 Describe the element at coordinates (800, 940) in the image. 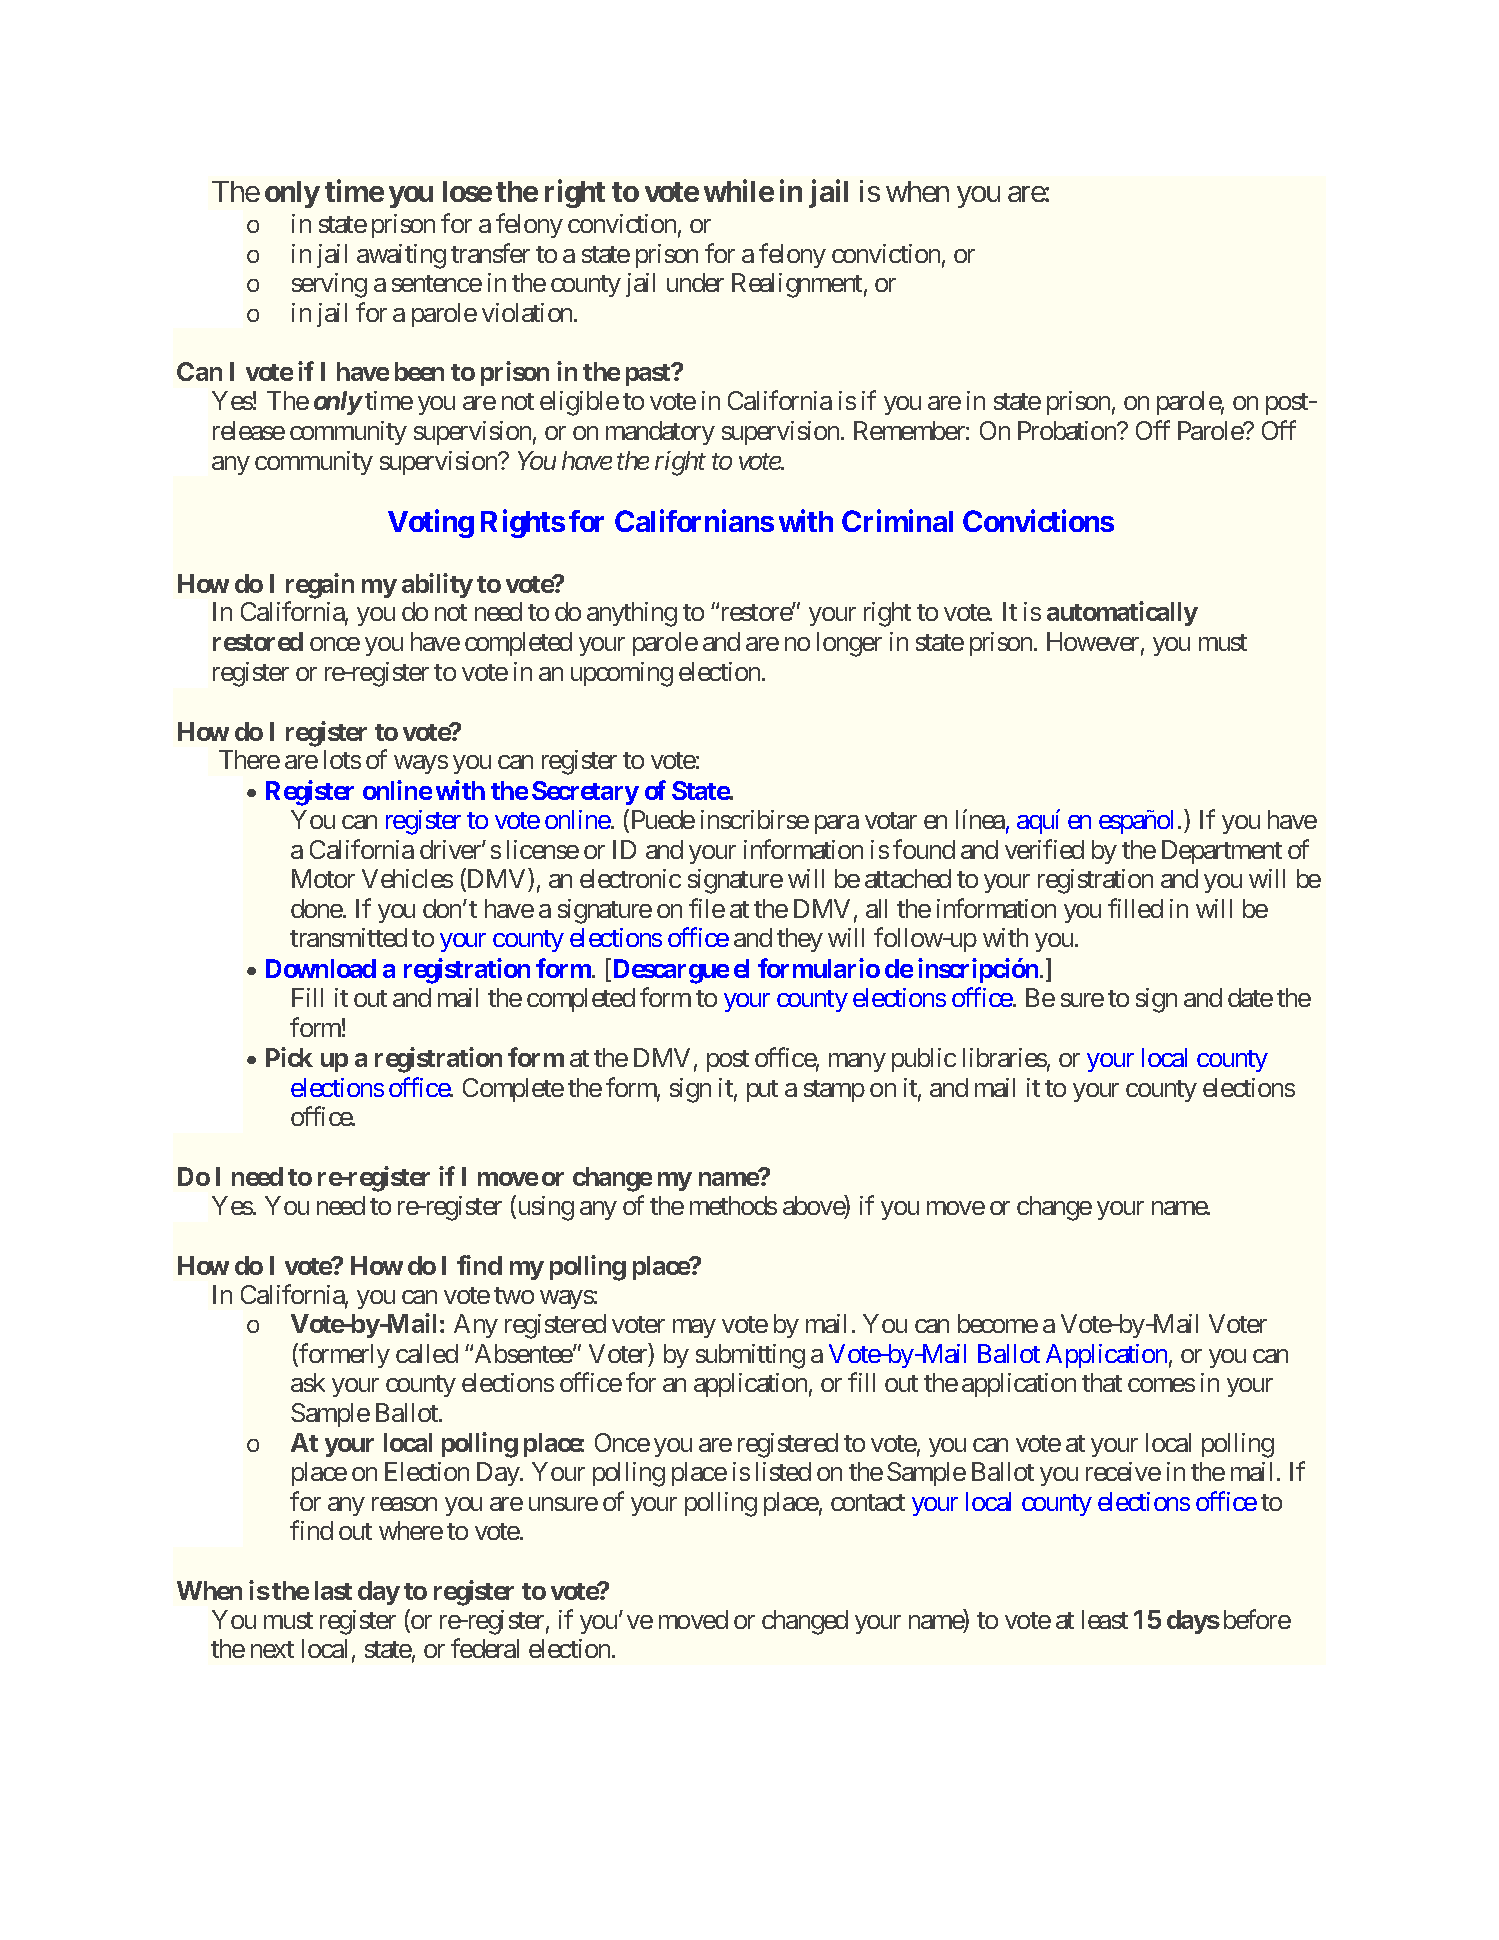

I see `they` at that location.
